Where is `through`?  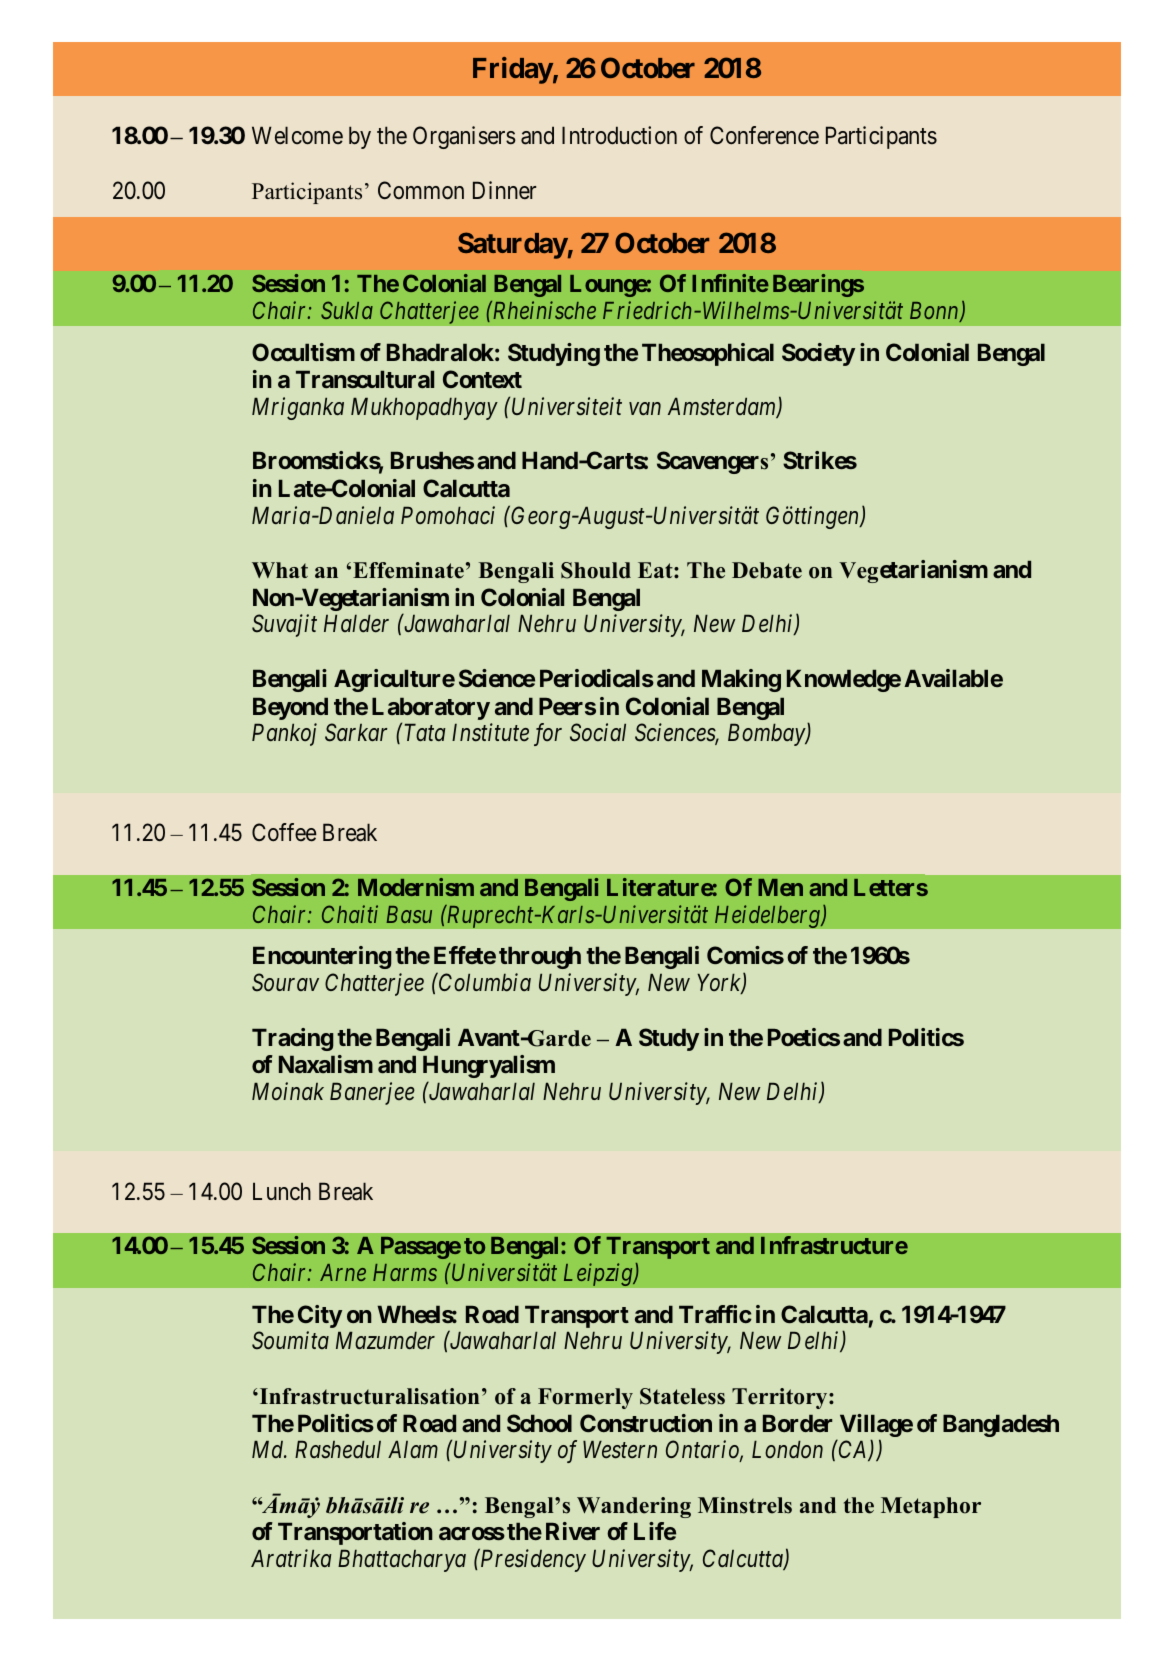 through is located at coordinates (540, 957).
